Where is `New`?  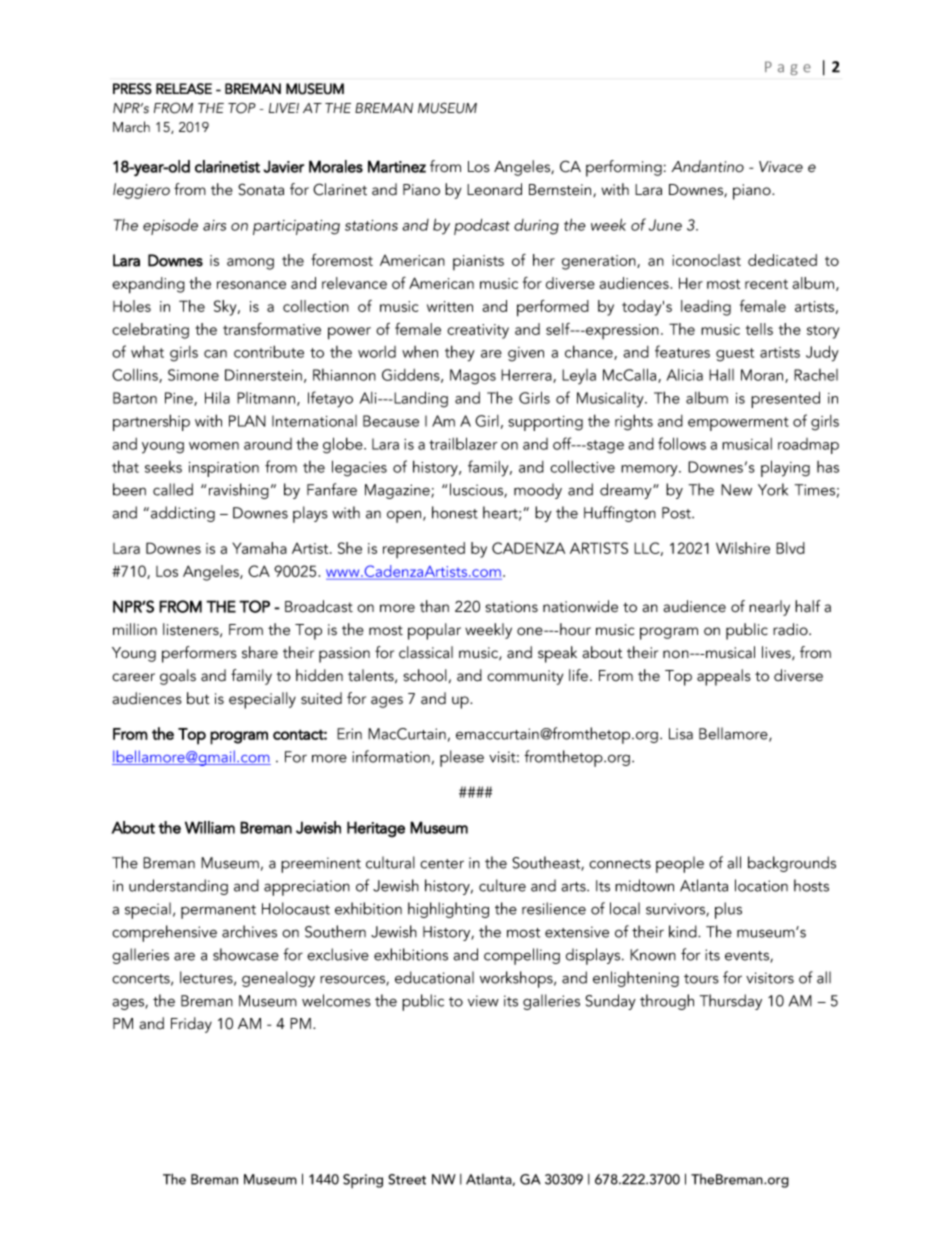 New is located at coordinates (736, 490).
